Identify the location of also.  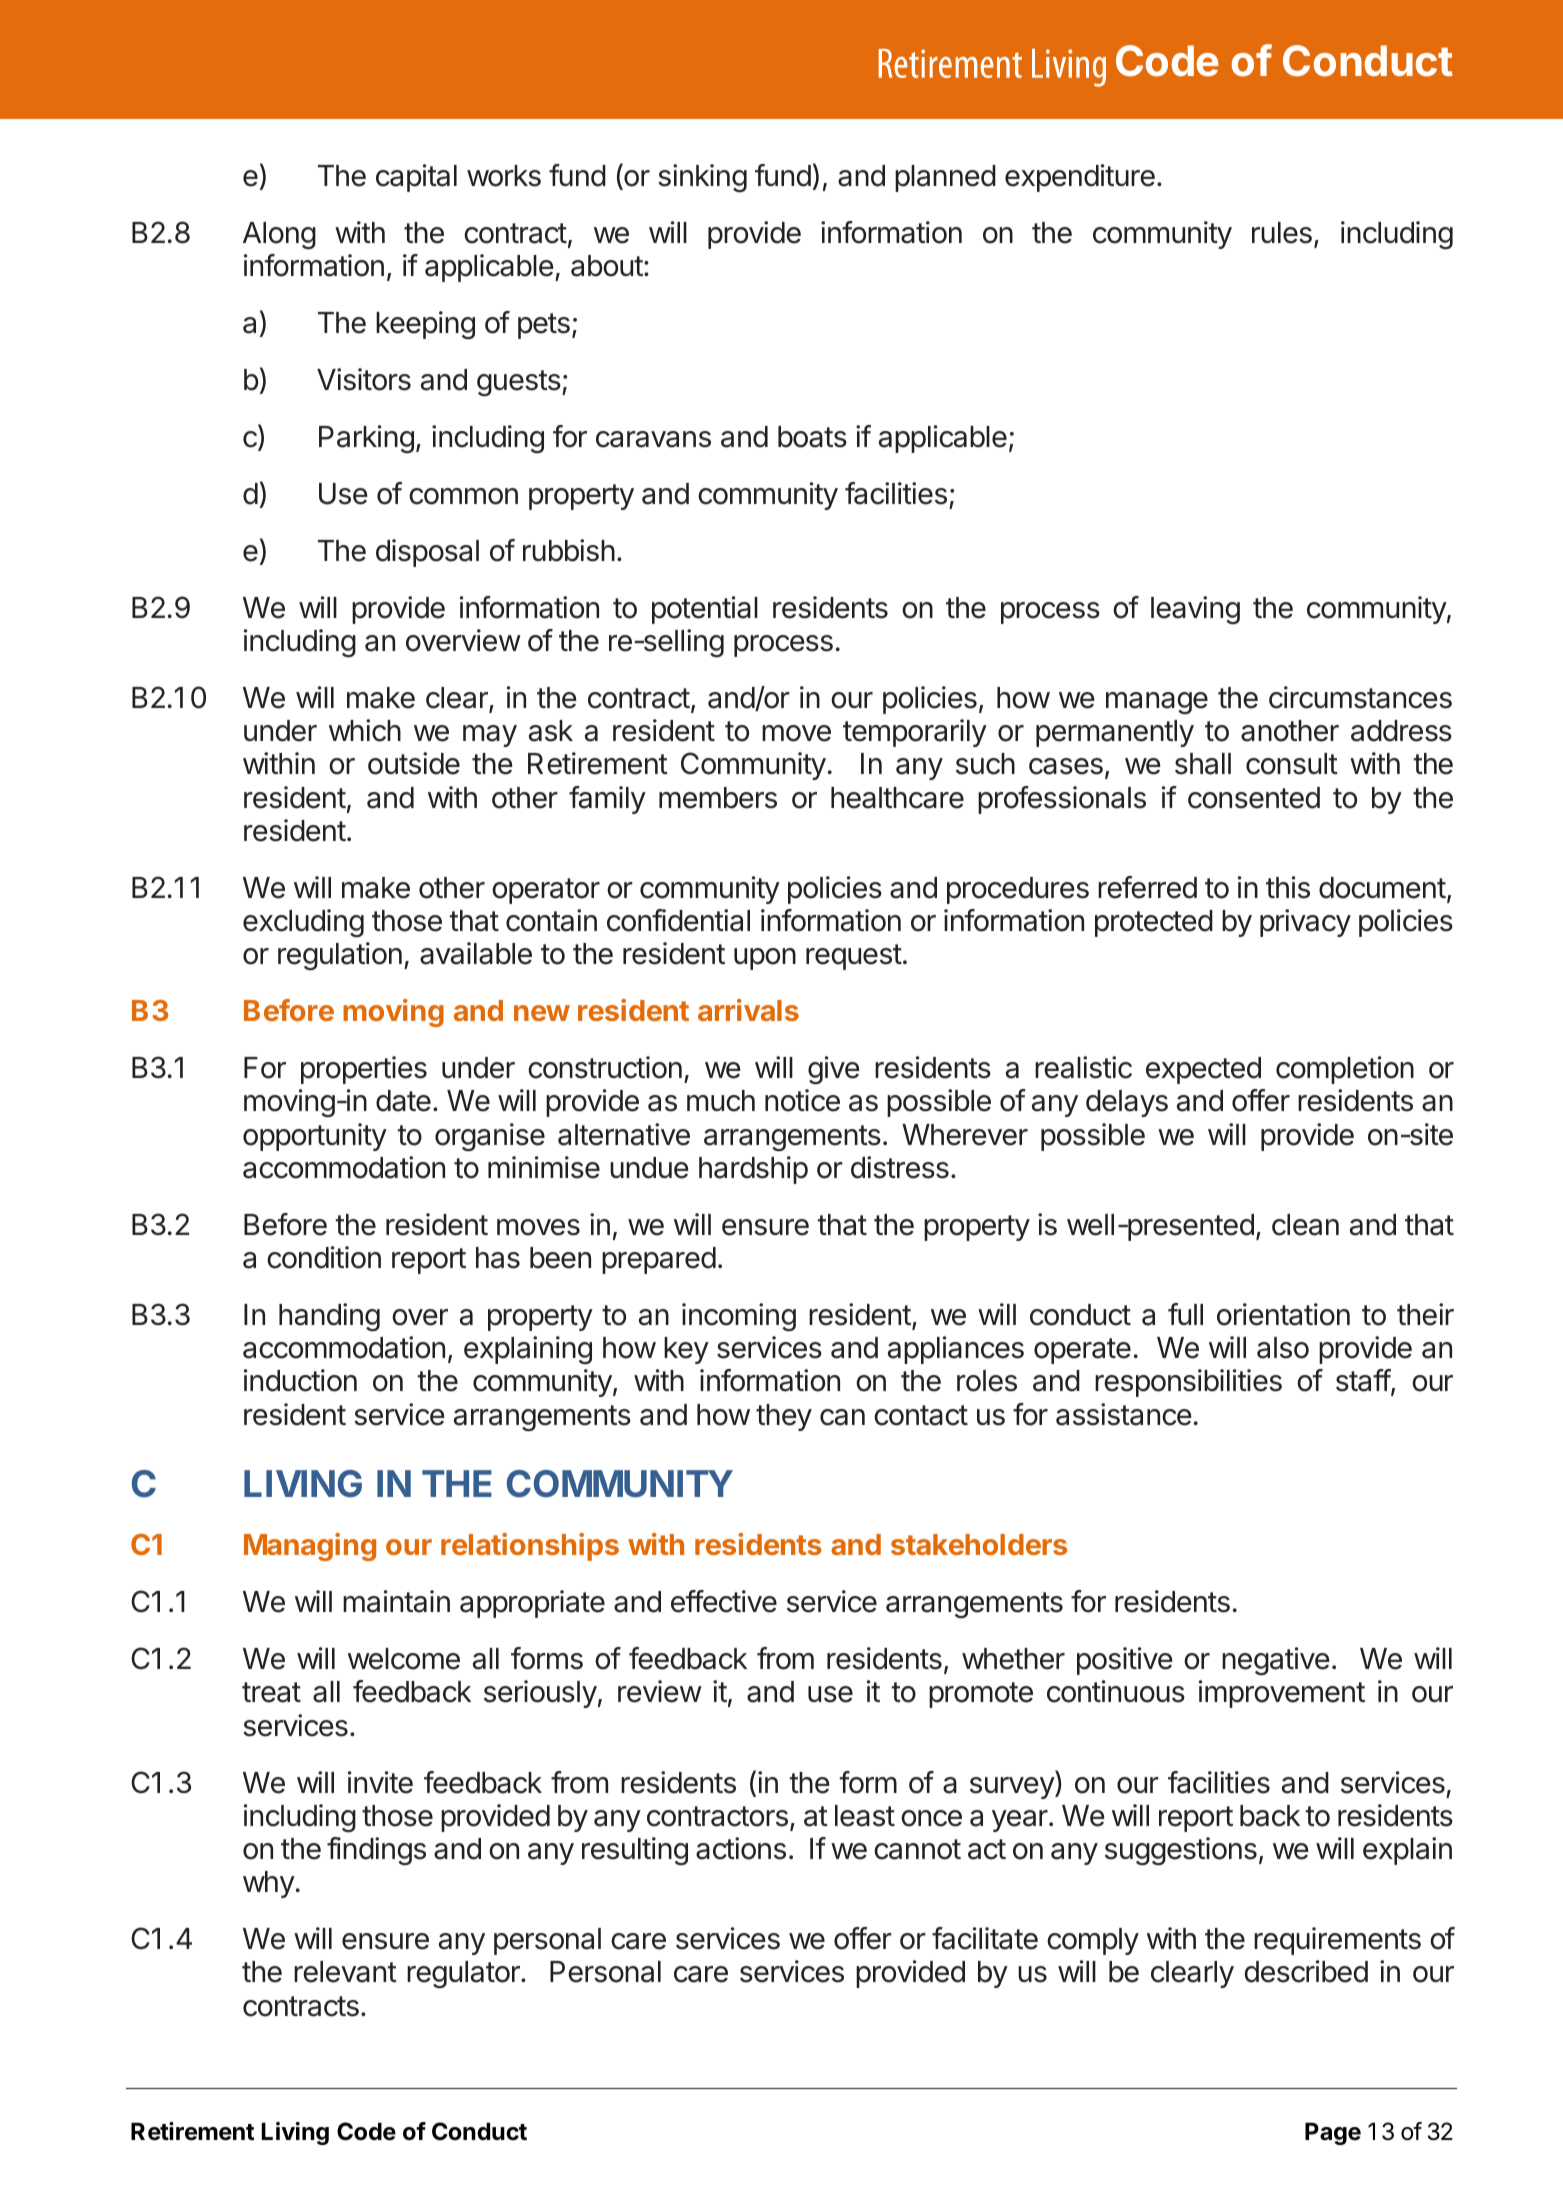
(1283, 1348).
